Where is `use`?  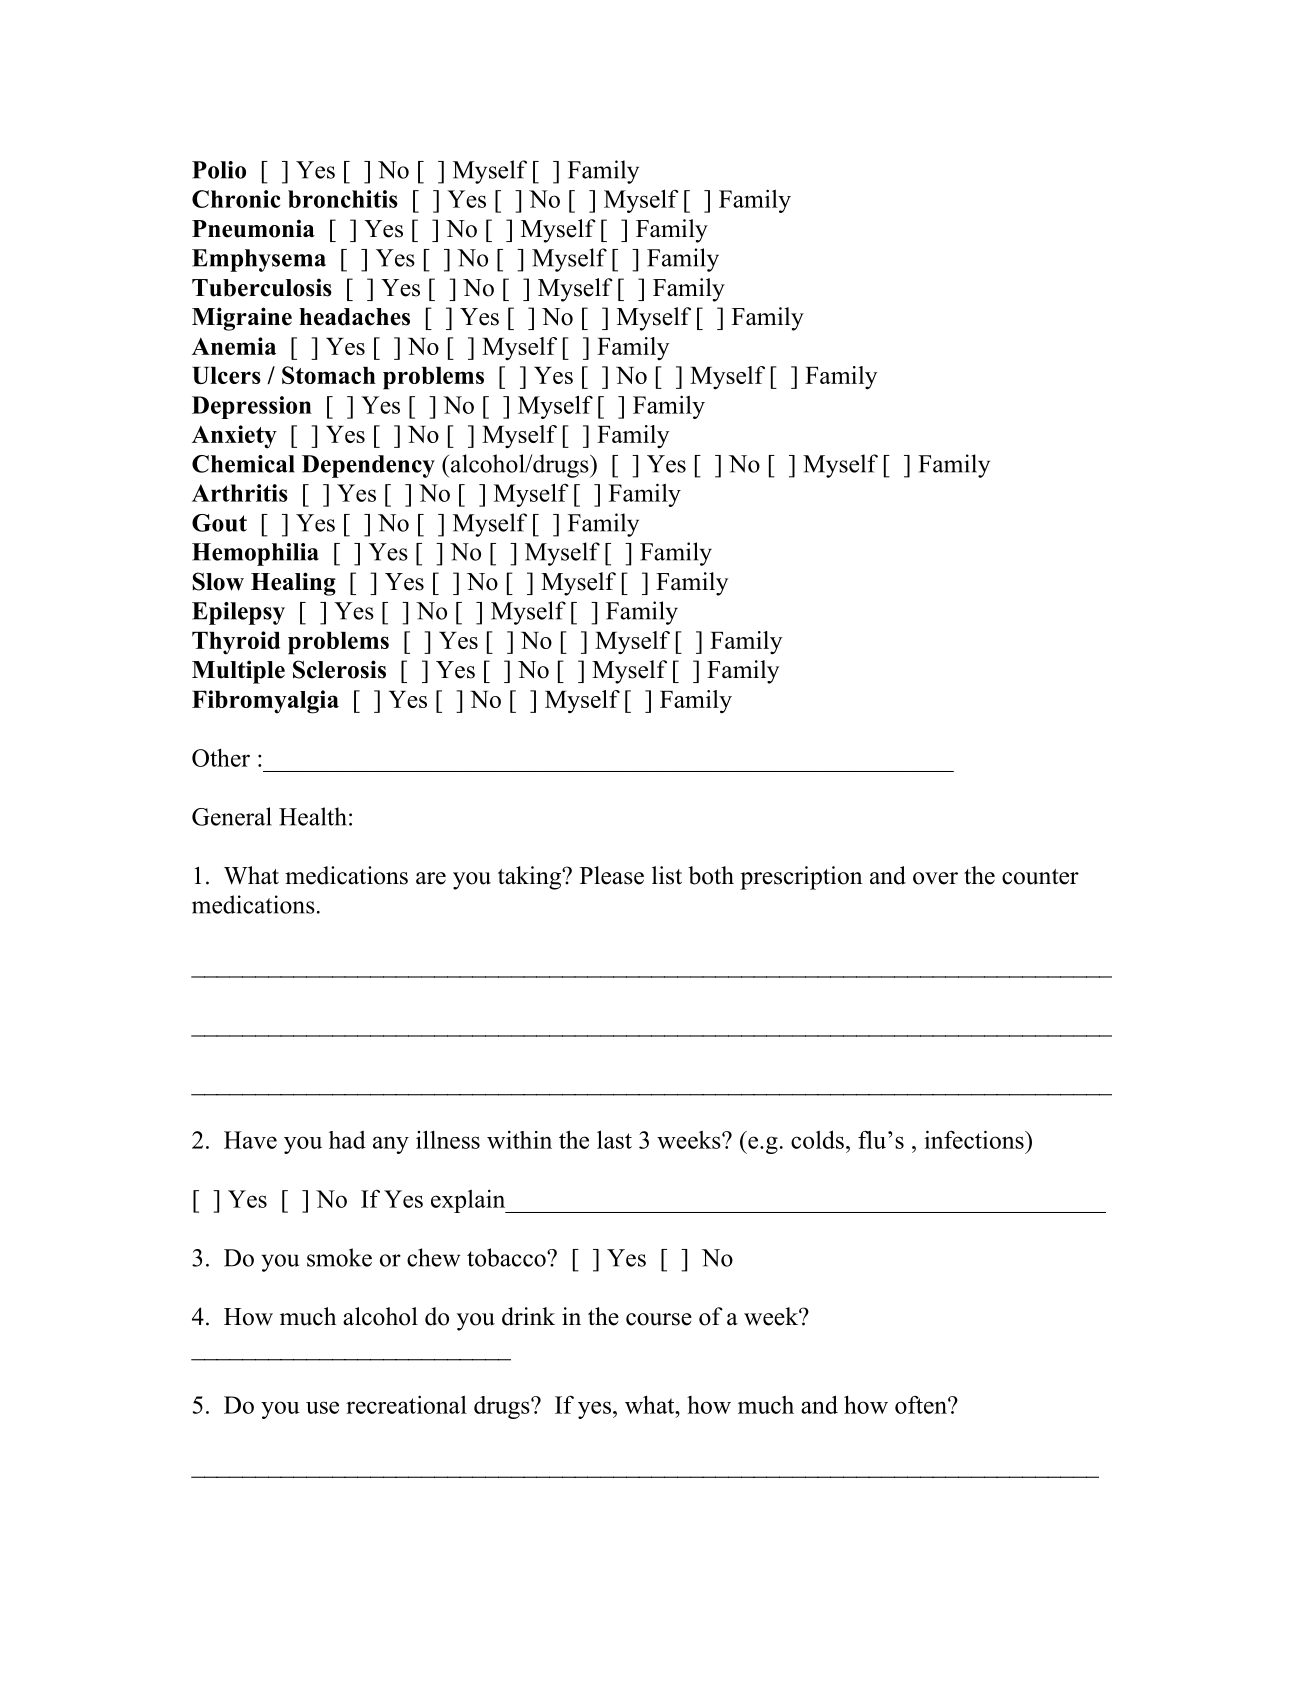 use is located at coordinates (322, 1407).
